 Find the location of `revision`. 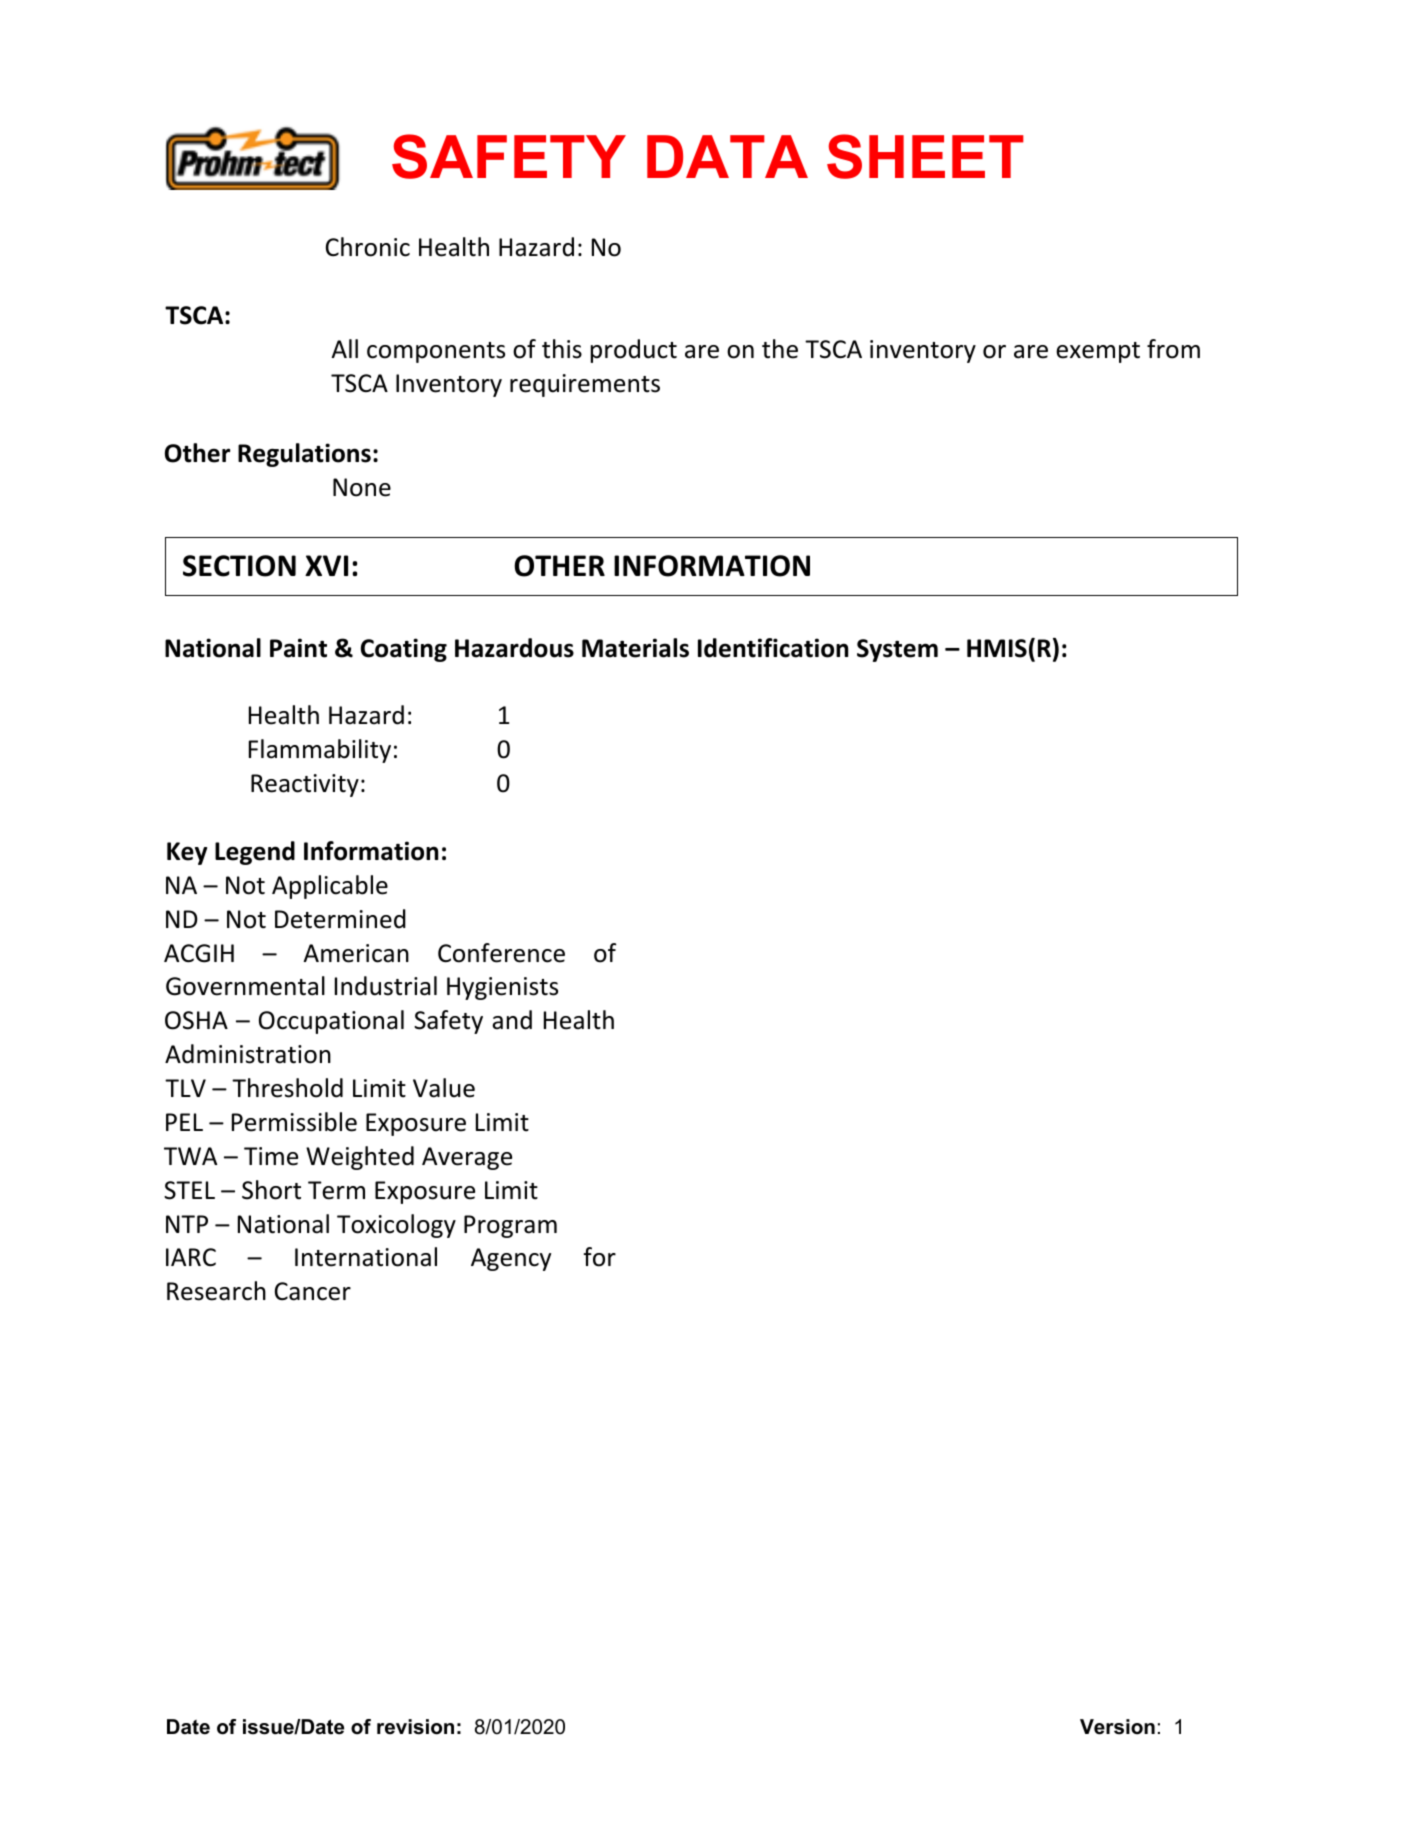

revision is located at coordinates (415, 1727).
